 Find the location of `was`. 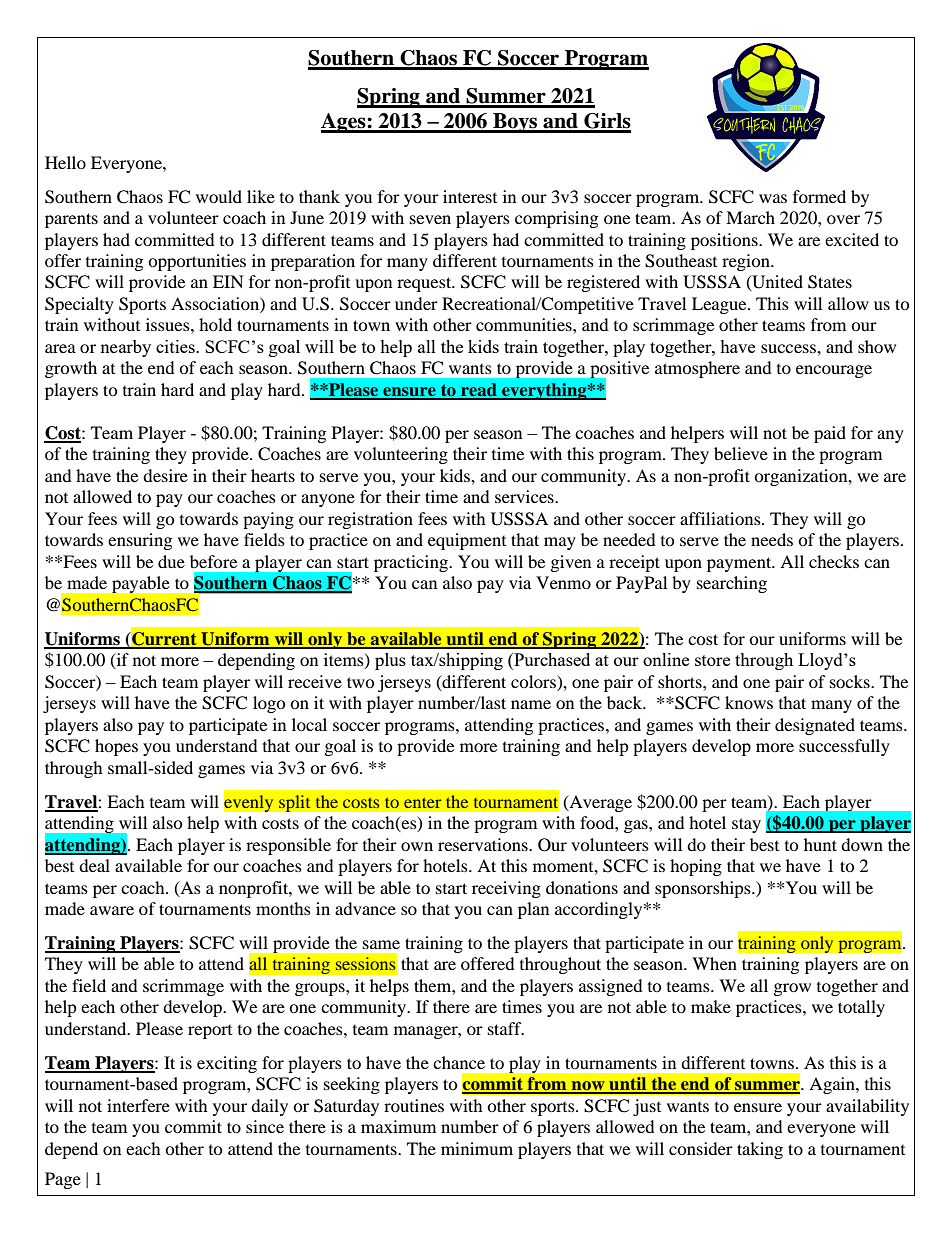

was is located at coordinates (773, 198).
